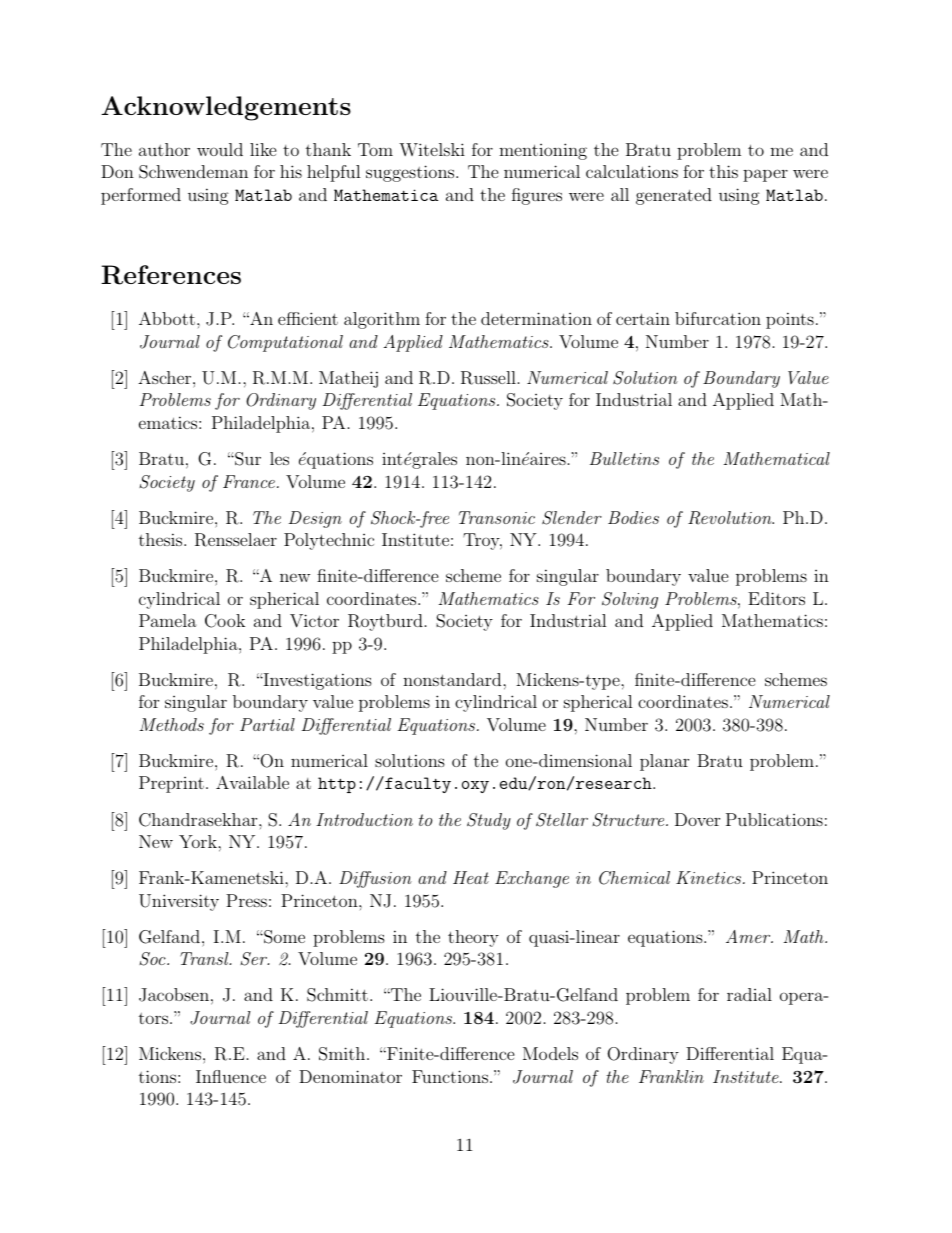 The image size is (952, 1233). I want to click on Russell, so click(488, 378).
